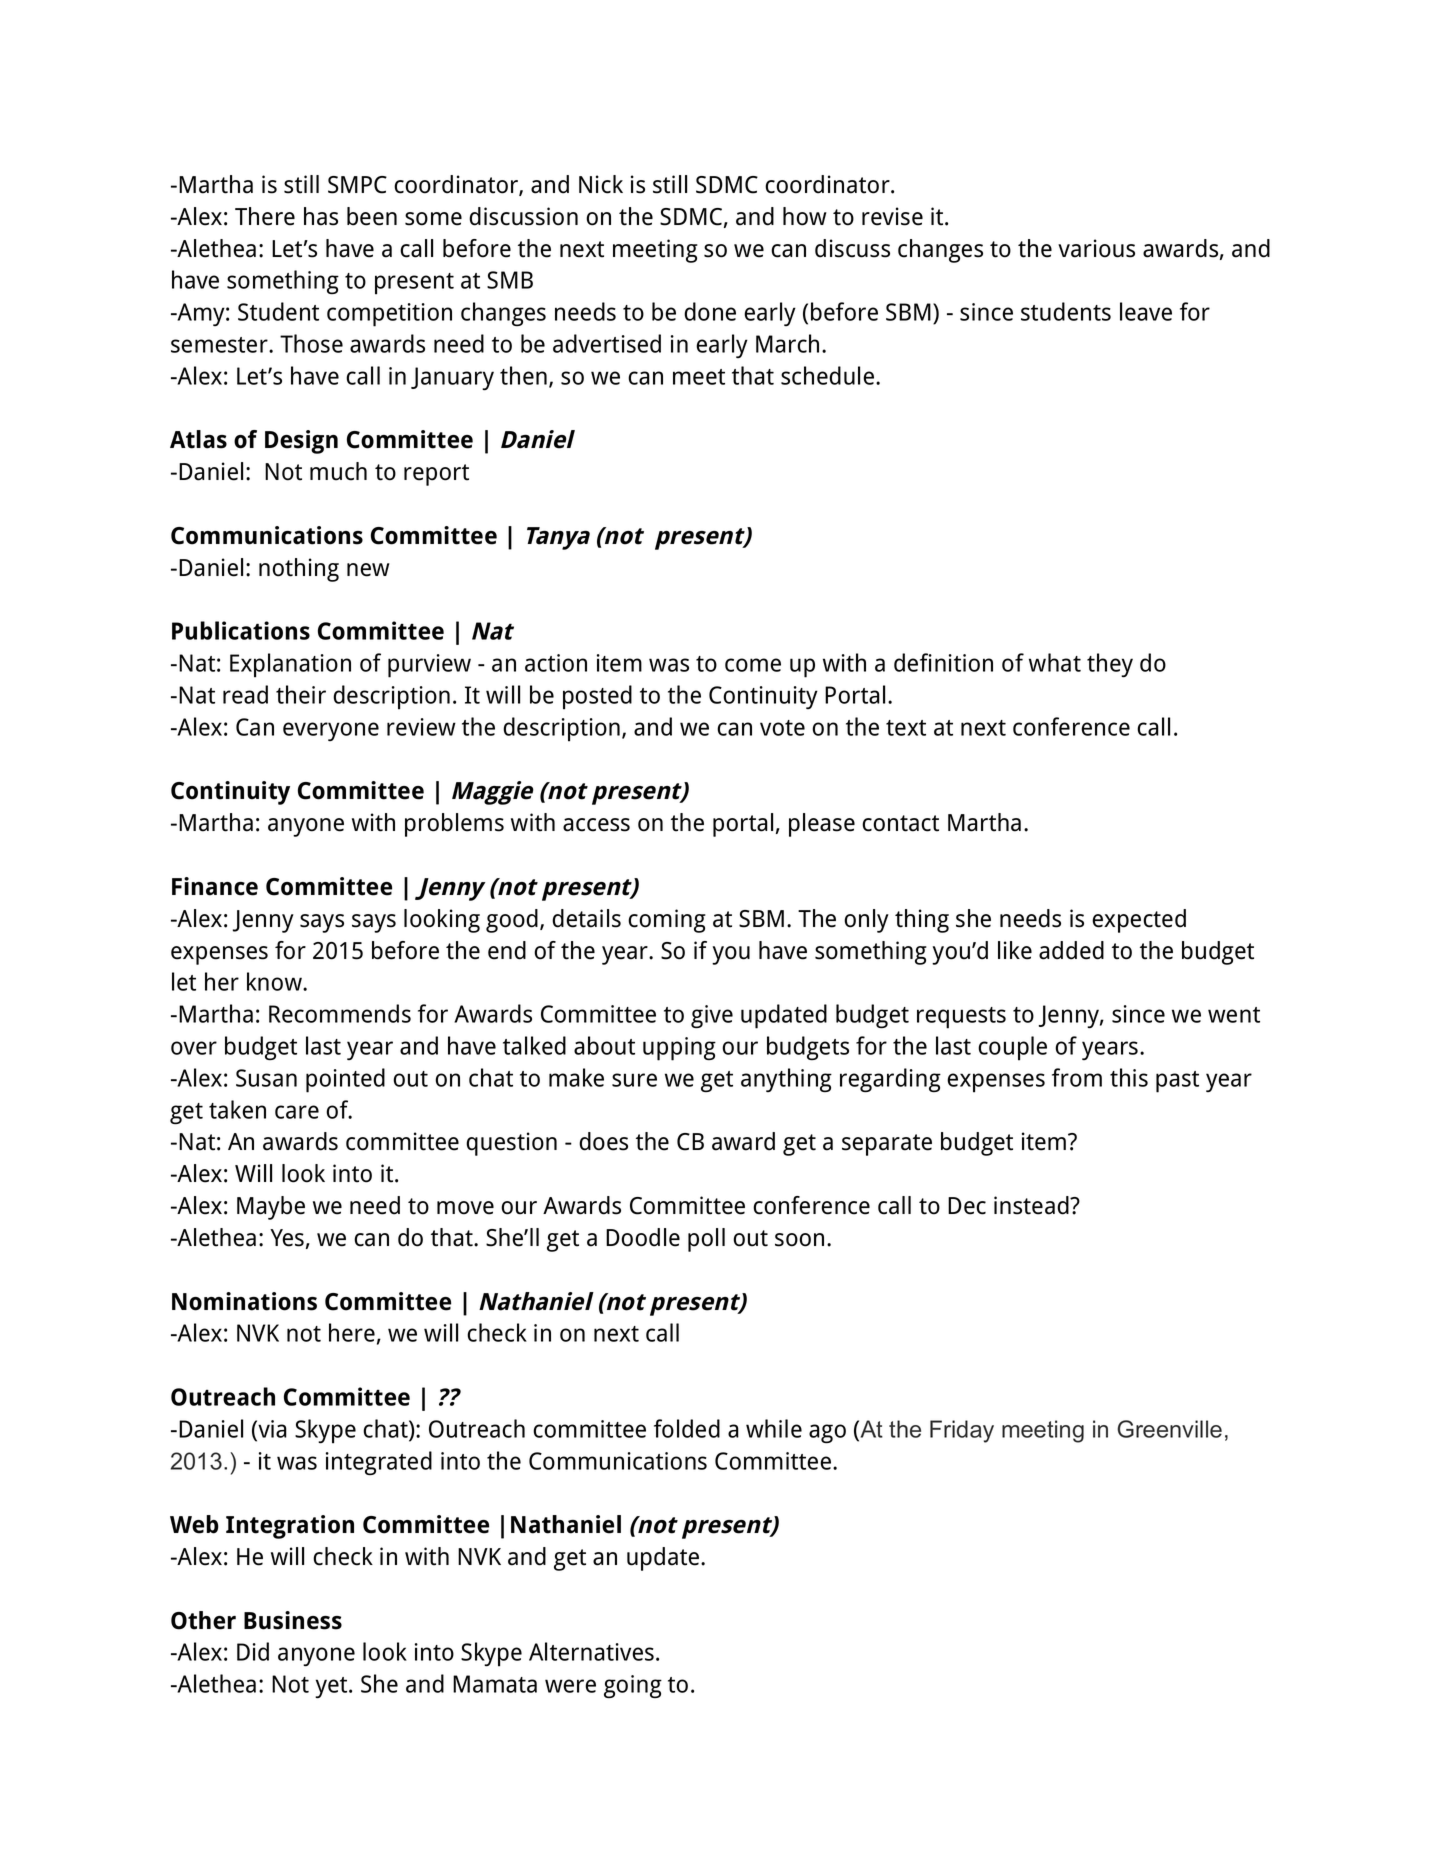 The height and width of the image is (1875, 1449). Describe the element at coordinates (275, 981) in the image. I see `know` at that location.
